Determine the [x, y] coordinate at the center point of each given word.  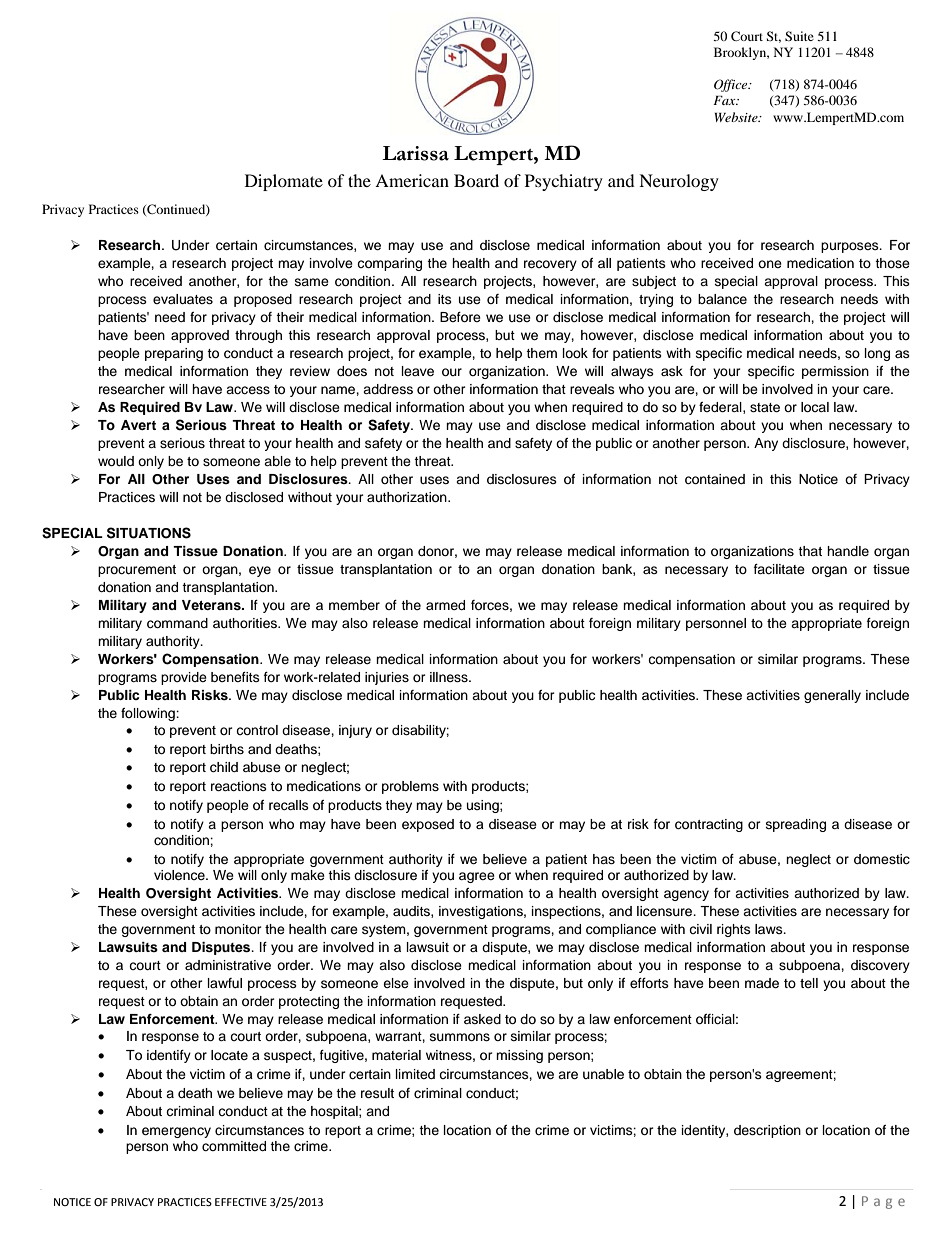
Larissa [415, 153]
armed [445, 605]
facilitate [779, 569]
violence [180, 875]
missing [519, 1056]
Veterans [212, 605]
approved [200, 336]
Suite [799, 36]
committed [234, 1146]
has [604, 859]
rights [734, 930]
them [541, 353]
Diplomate [284, 182]
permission [835, 372]
